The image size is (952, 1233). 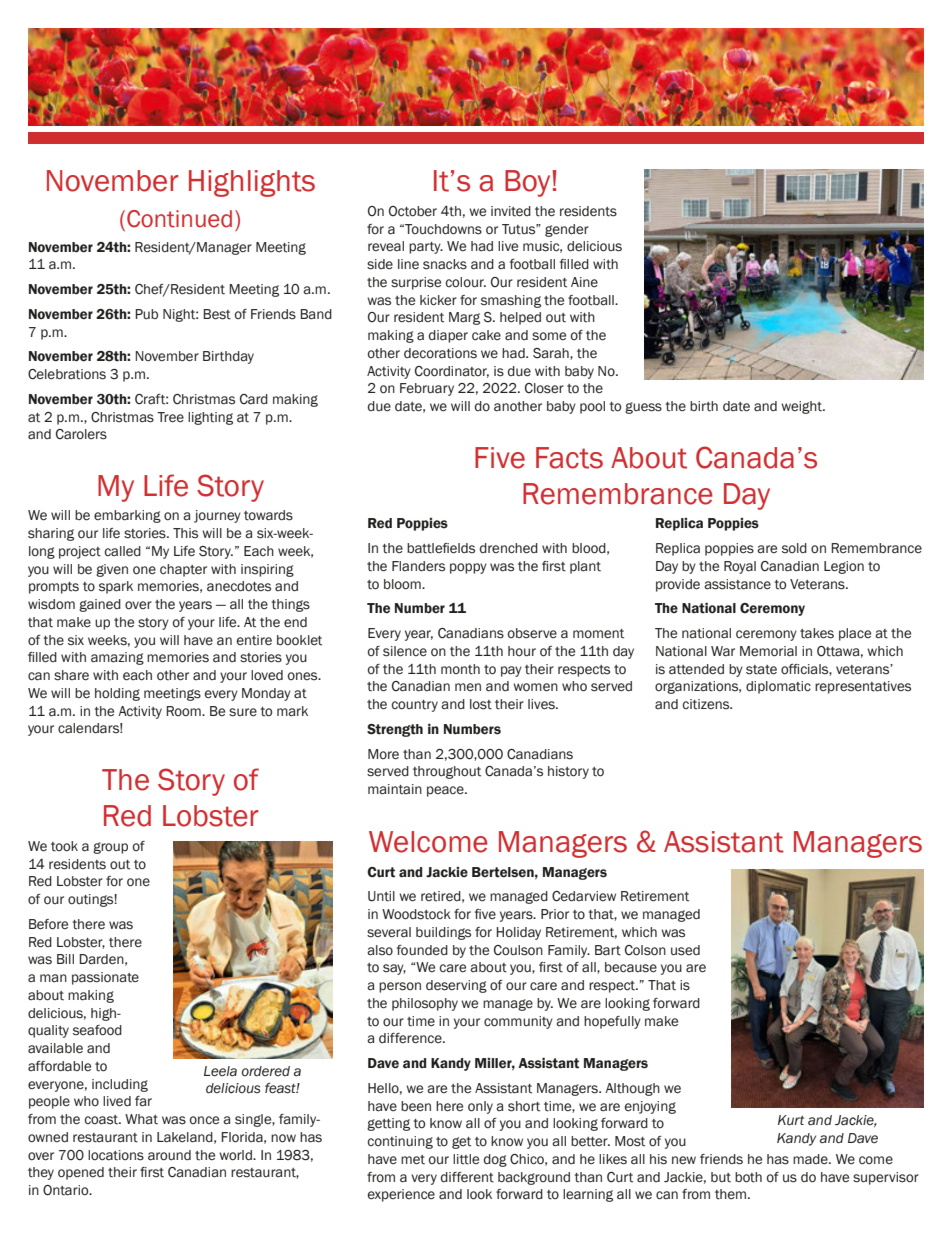 I want to click on Continued, so click(x=179, y=219).
